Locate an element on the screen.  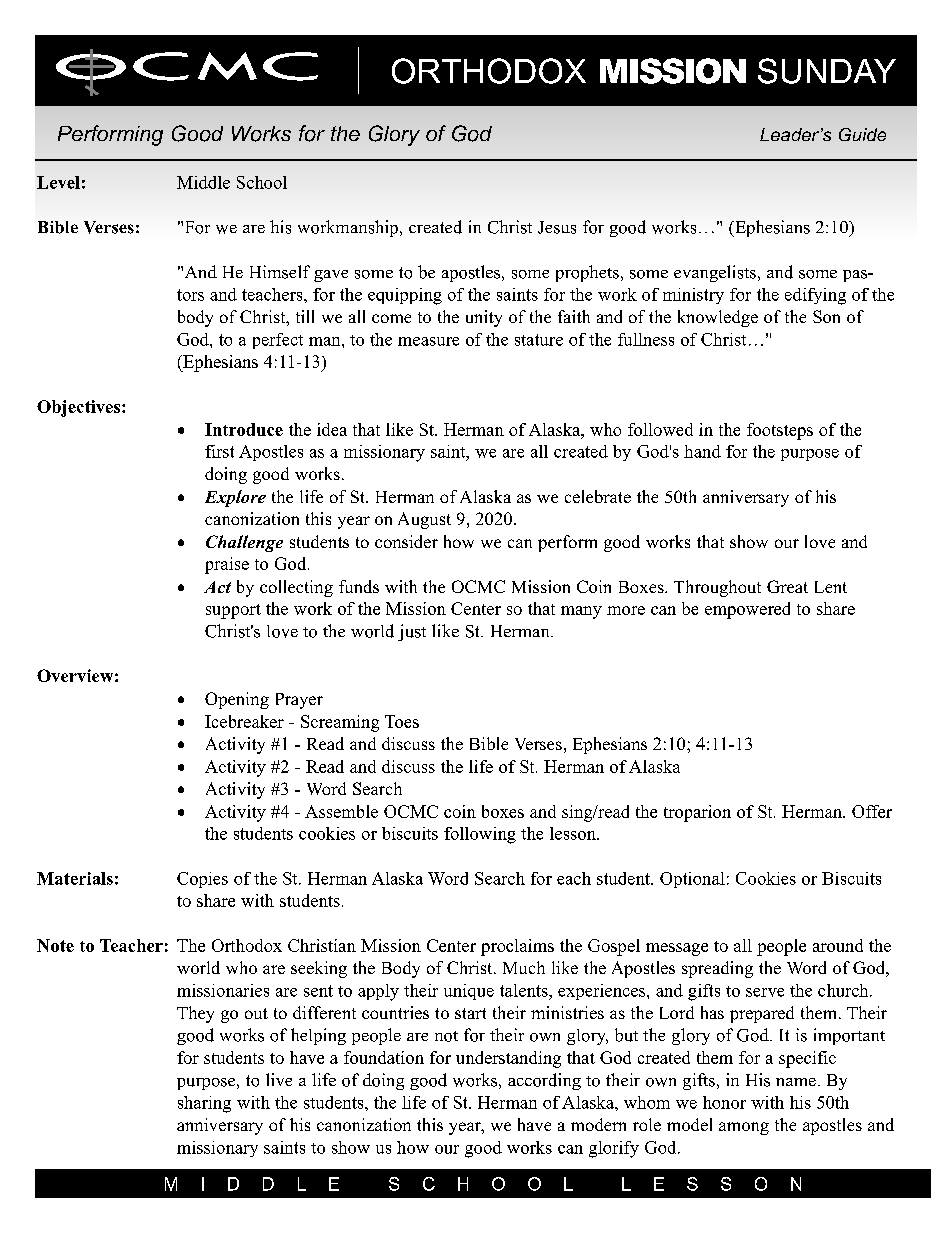
according is located at coordinates (544, 1081).
